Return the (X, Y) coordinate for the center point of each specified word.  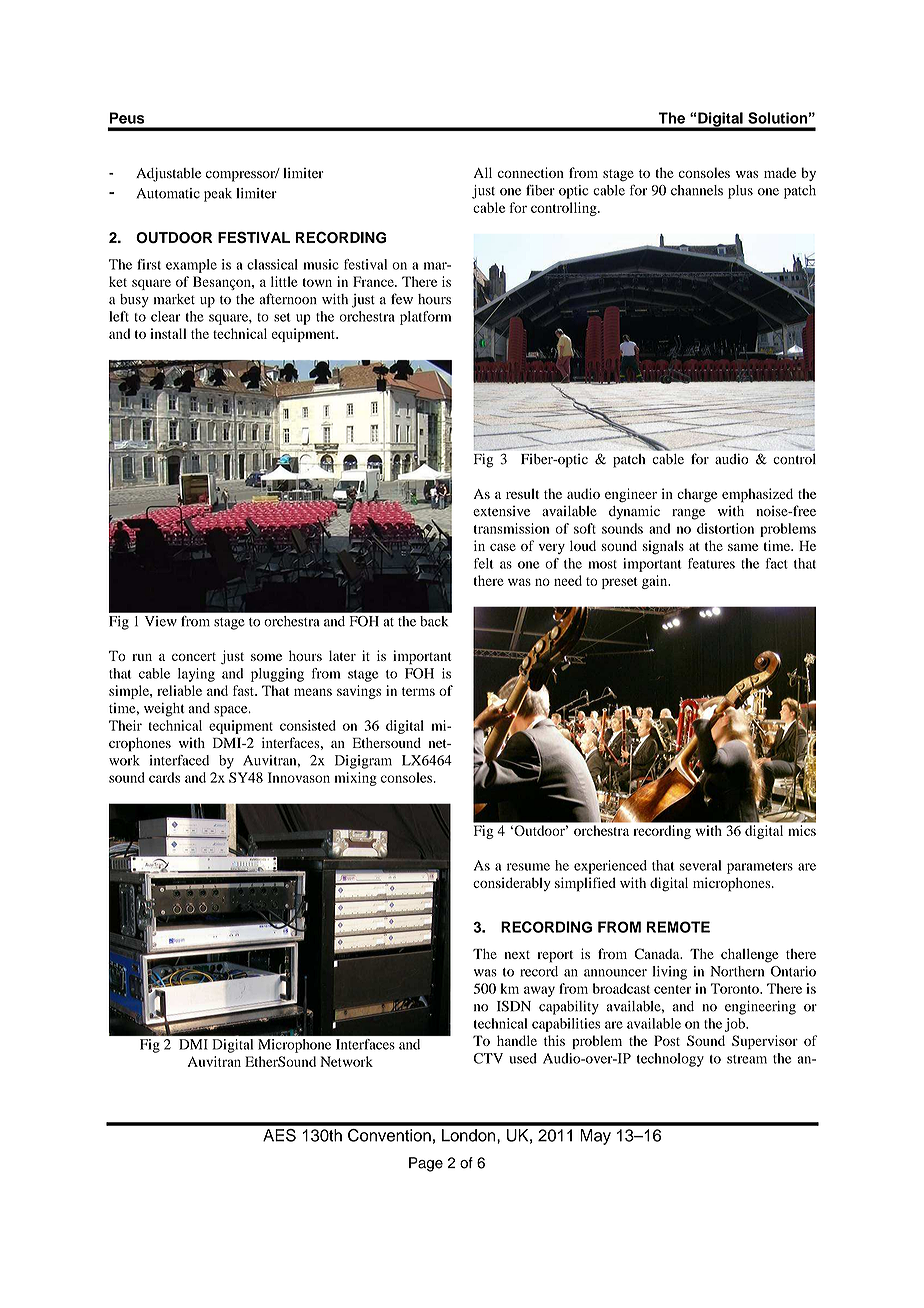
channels (697, 190)
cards (164, 777)
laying (196, 675)
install (168, 333)
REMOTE (678, 927)
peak (218, 195)
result (522, 493)
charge (697, 495)
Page (426, 1164)
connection (531, 172)
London (470, 1135)
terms (418, 691)
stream (747, 1059)
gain (656, 582)
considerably (512, 884)
